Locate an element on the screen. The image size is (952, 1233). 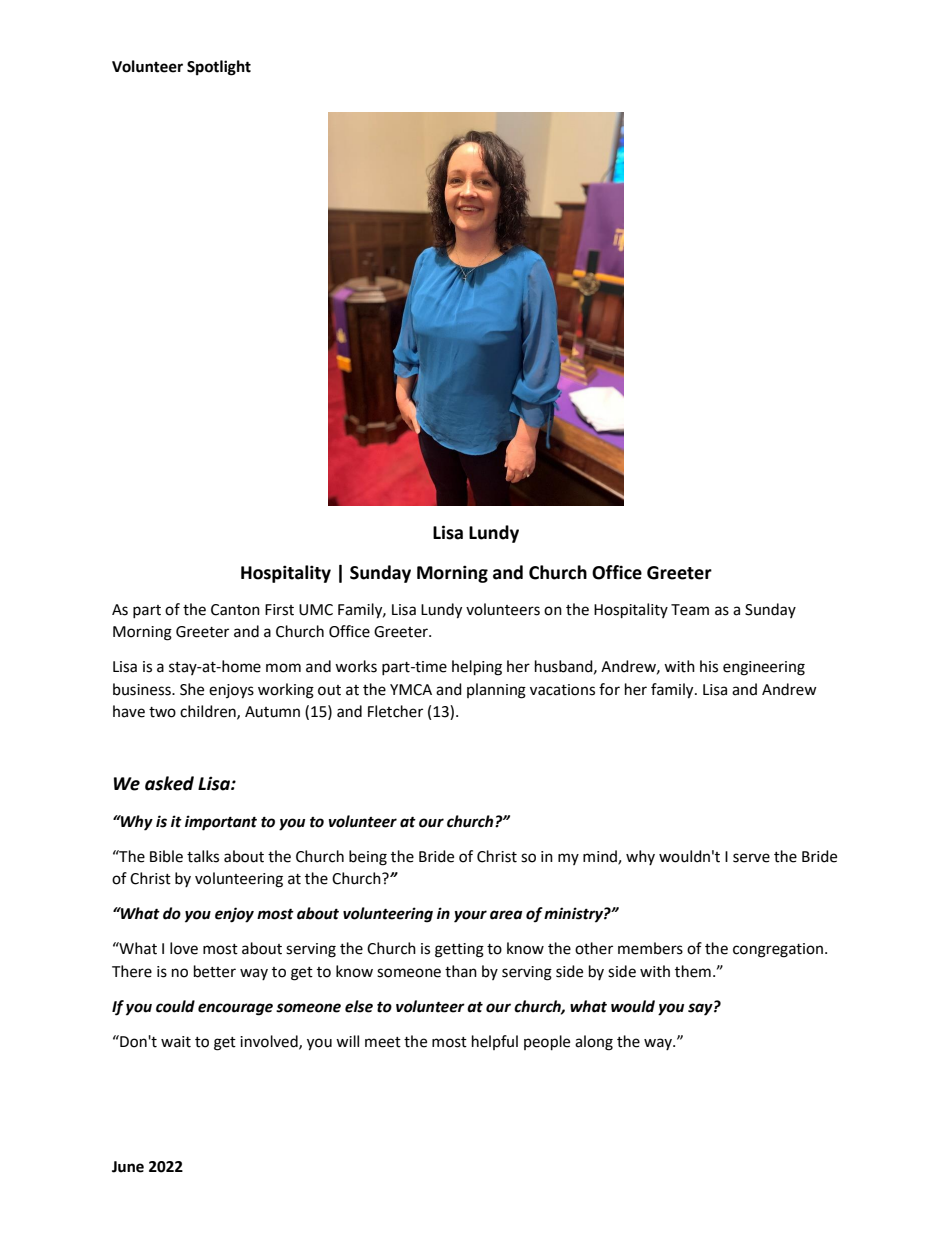
serve is located at coordinates (751, 858).
